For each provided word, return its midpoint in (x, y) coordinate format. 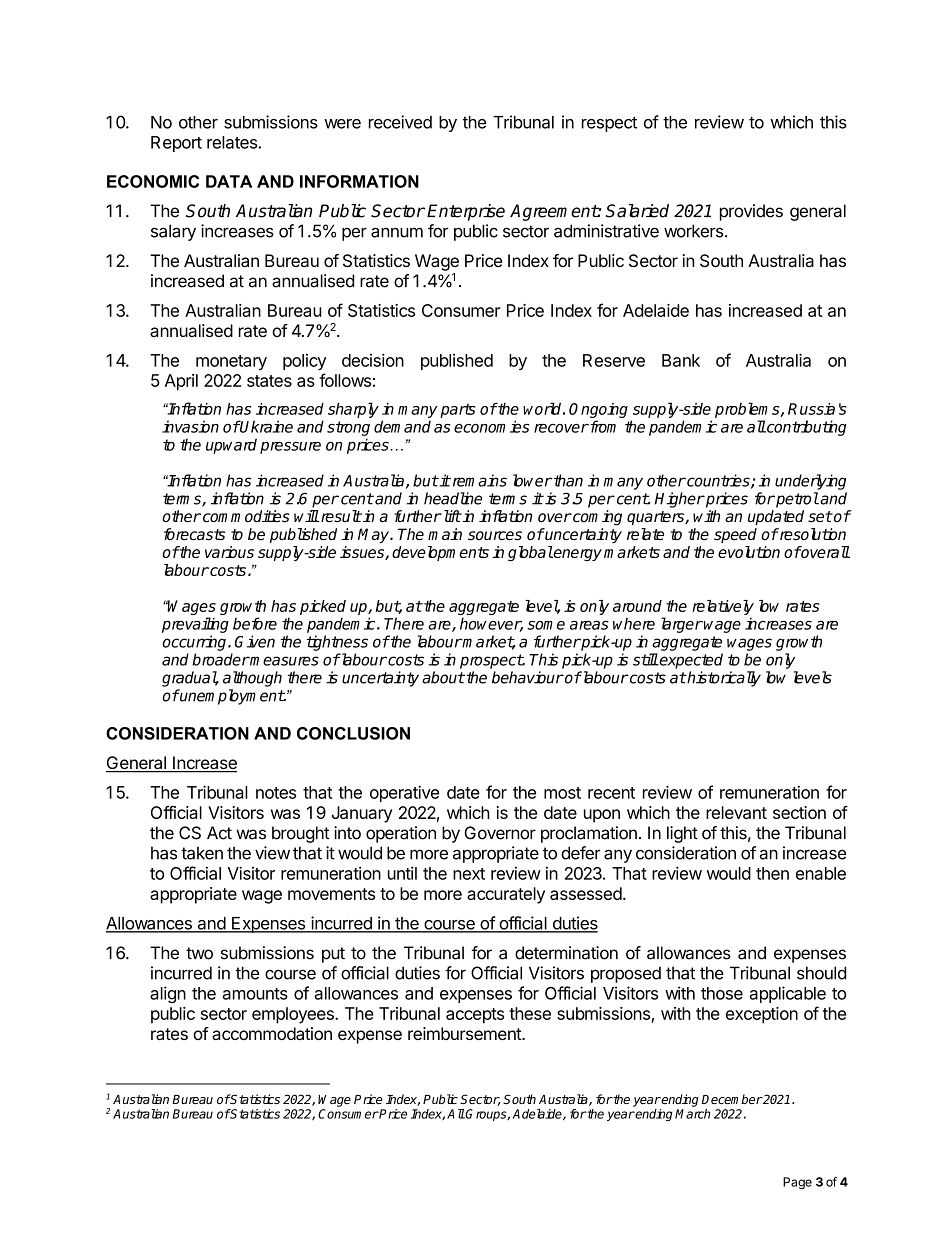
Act (219, 833)
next (469, 874)
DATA (229, 181)
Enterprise (466, 212)
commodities (245, 516)
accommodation (272, 1033)
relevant (736, 812)
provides (751, 212)
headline (453, 498)
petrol (796, 500)
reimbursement (465, 1033)
